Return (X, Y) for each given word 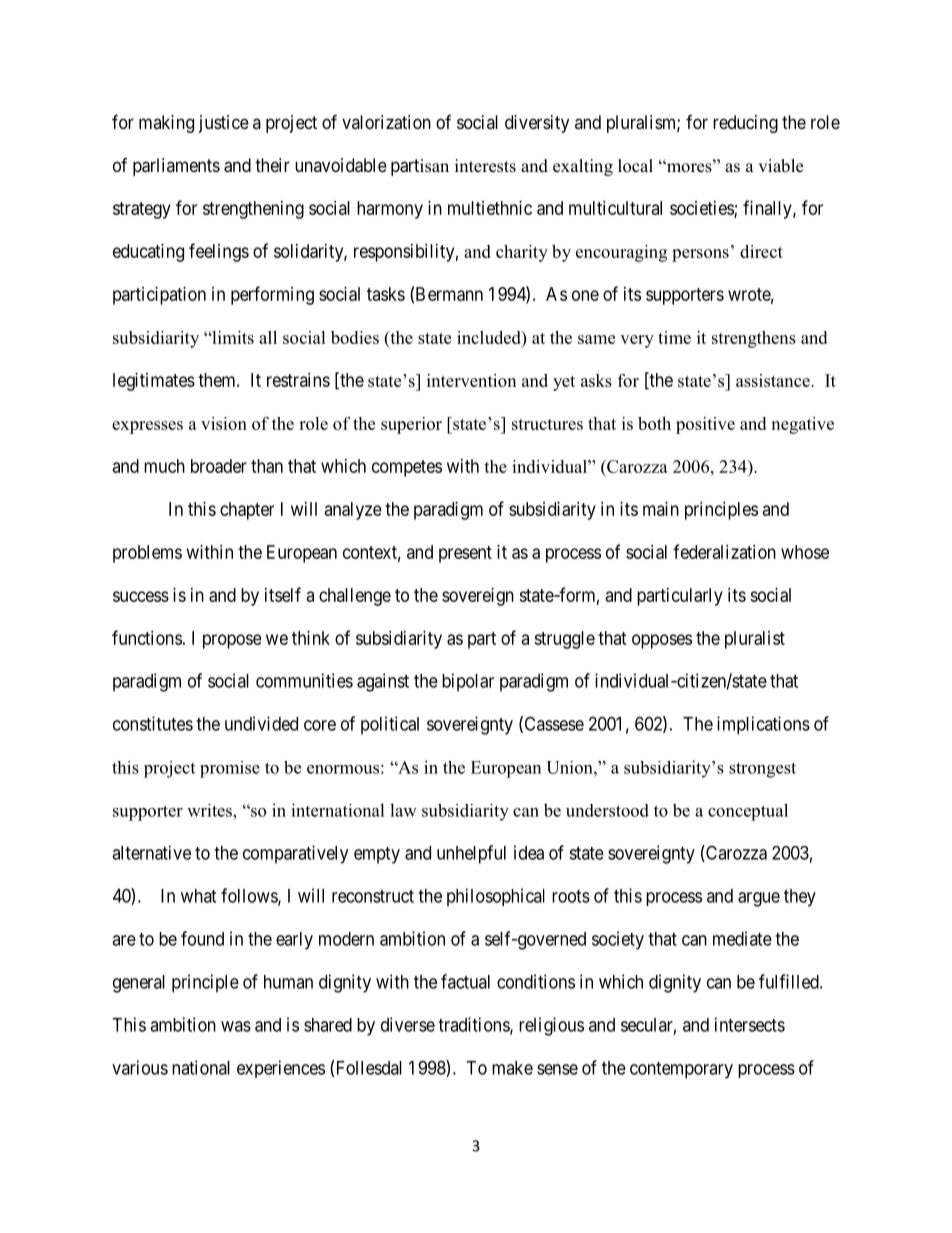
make (512, 1068)
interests (485, 166)
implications (763, 725)
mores (689, 167)
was (236, 1026)
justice (224, 124)
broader (219, 466)
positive (705, 425)
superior (411, 425)
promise (230, 769)
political (390, 725)
